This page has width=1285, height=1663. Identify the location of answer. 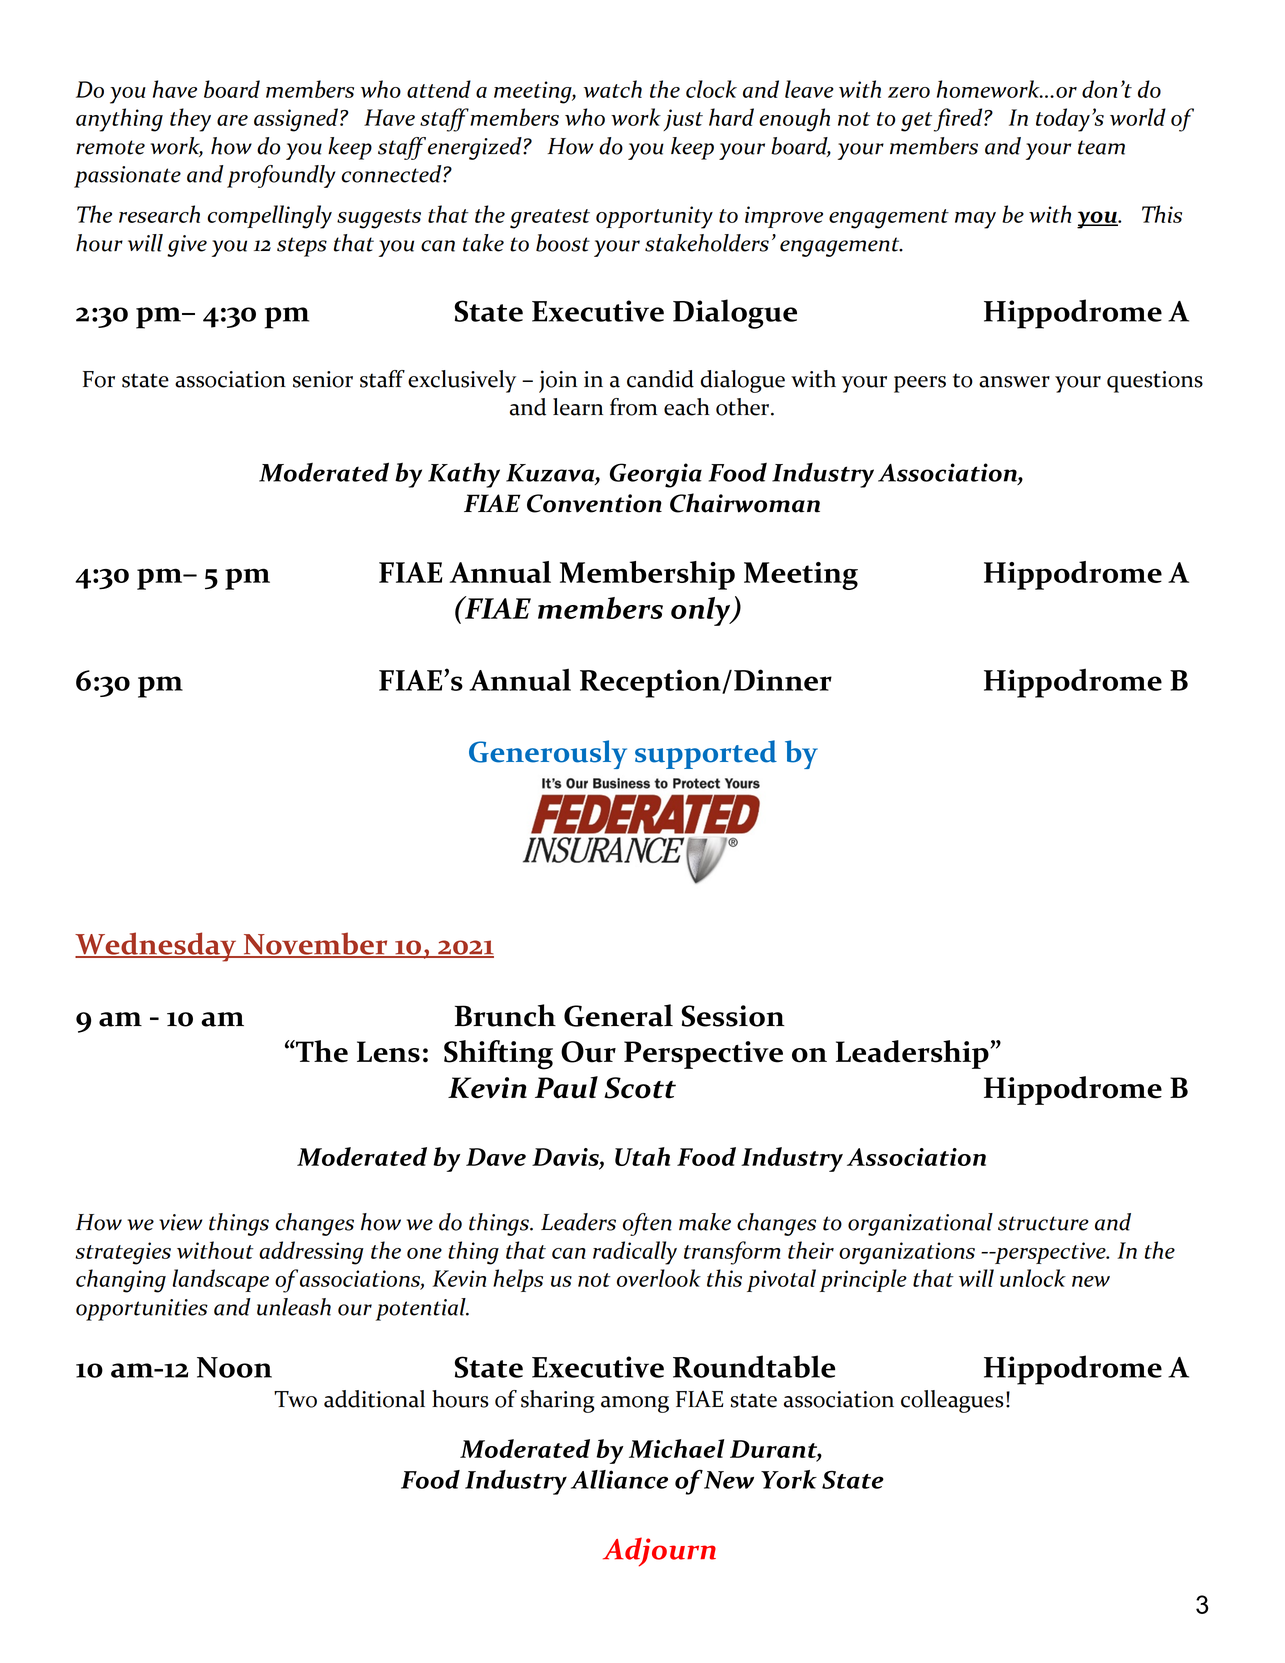
(1014, 382).
